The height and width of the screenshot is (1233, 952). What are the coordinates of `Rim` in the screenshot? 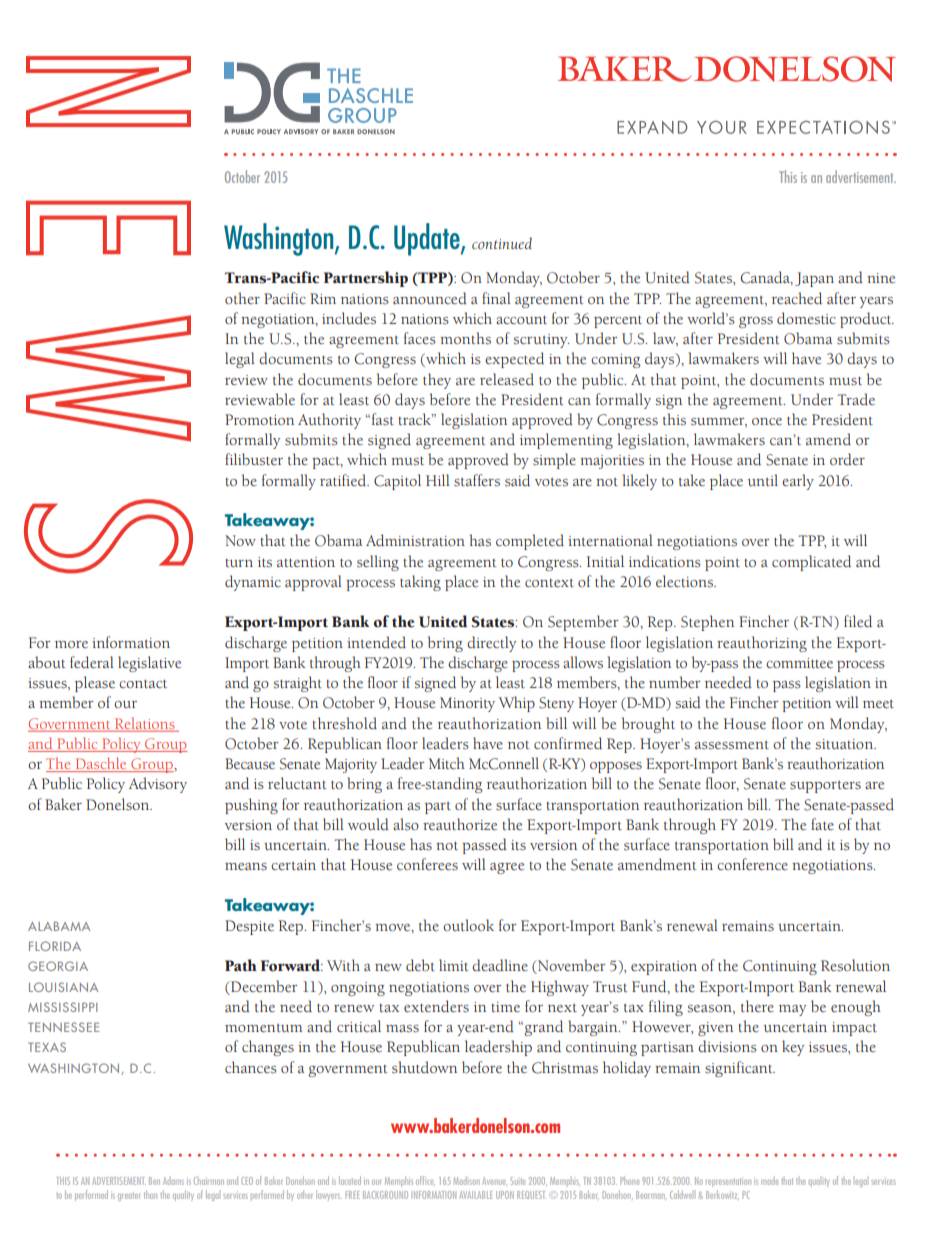 It's located at (323, 298).
